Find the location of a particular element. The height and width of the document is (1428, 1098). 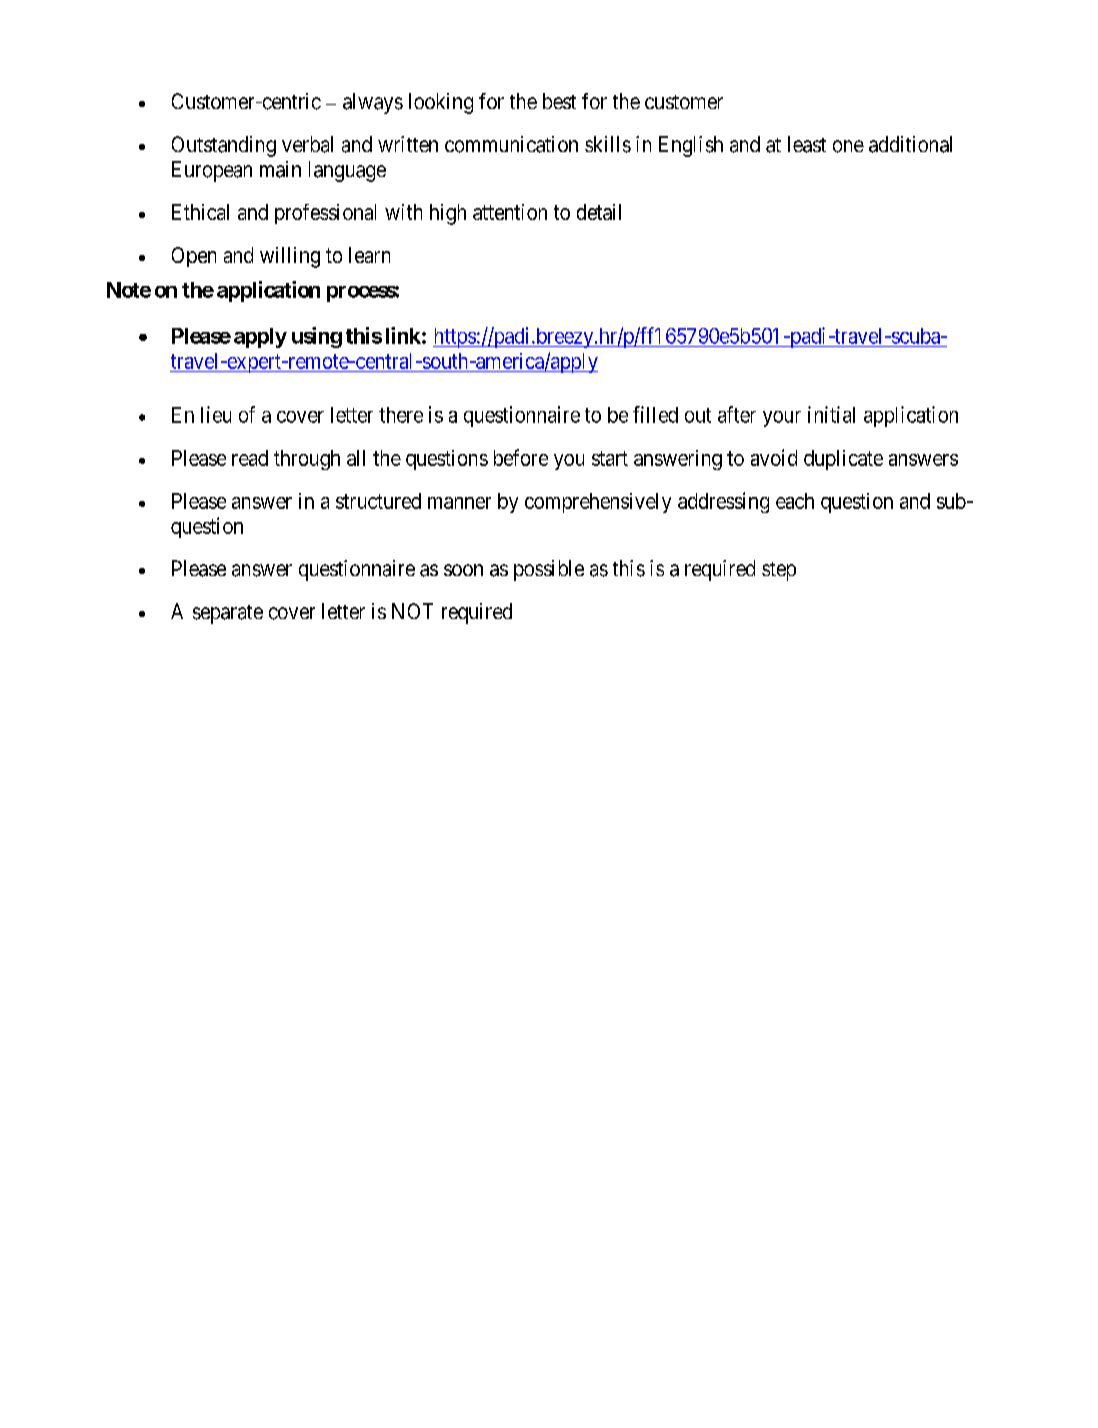

filled is located at coordinates (655, 414).
